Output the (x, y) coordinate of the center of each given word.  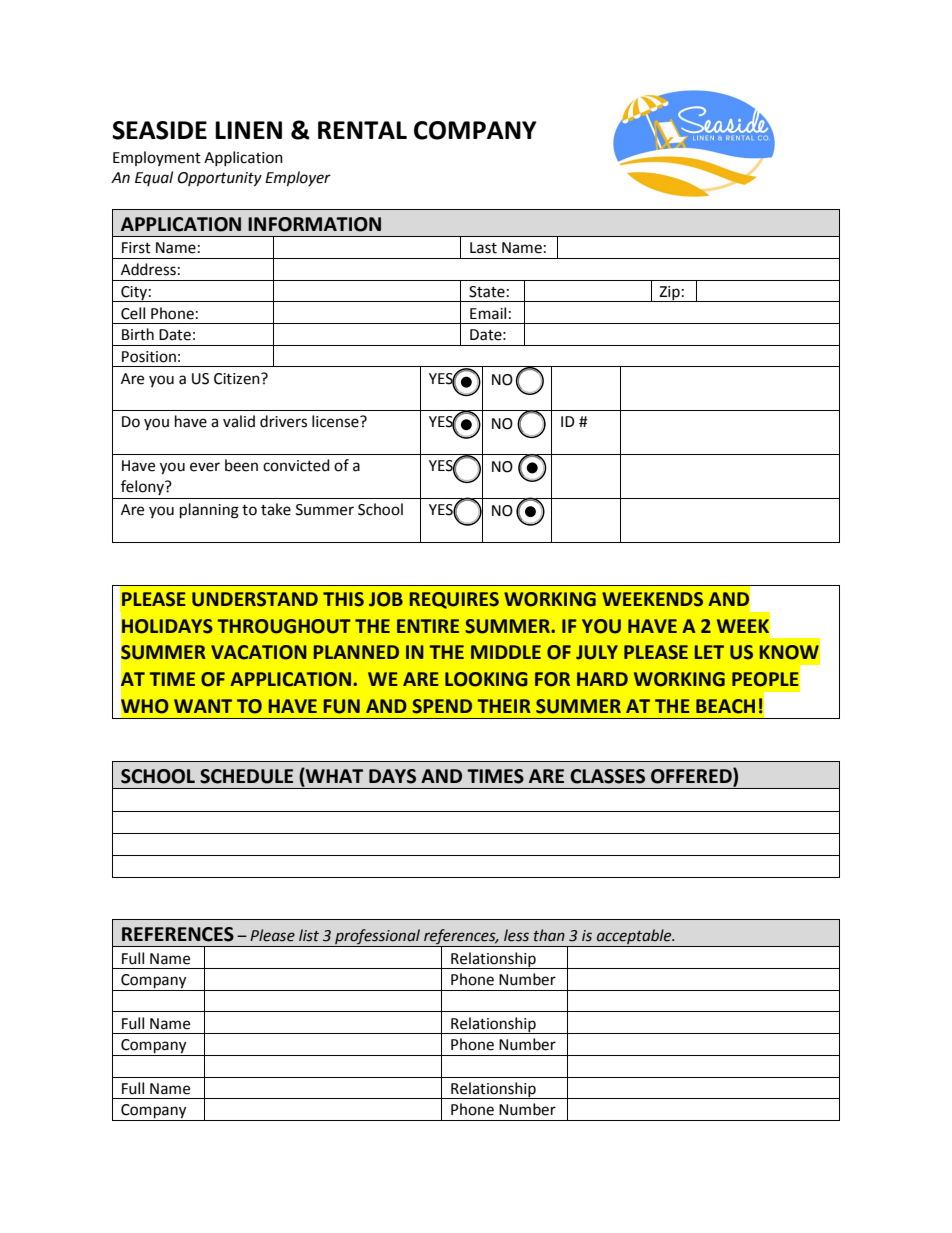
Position (149, 357)
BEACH (725, 706)
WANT (203, 706)
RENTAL (362, 130)
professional (377, 936)
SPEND (442, 706)
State (487, 292)
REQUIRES (454, 600)
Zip (670, 294)
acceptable (635, 936)
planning (209, 511)
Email (488, 313)
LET (709, 652)
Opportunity (220, 179)
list (309, 935)
